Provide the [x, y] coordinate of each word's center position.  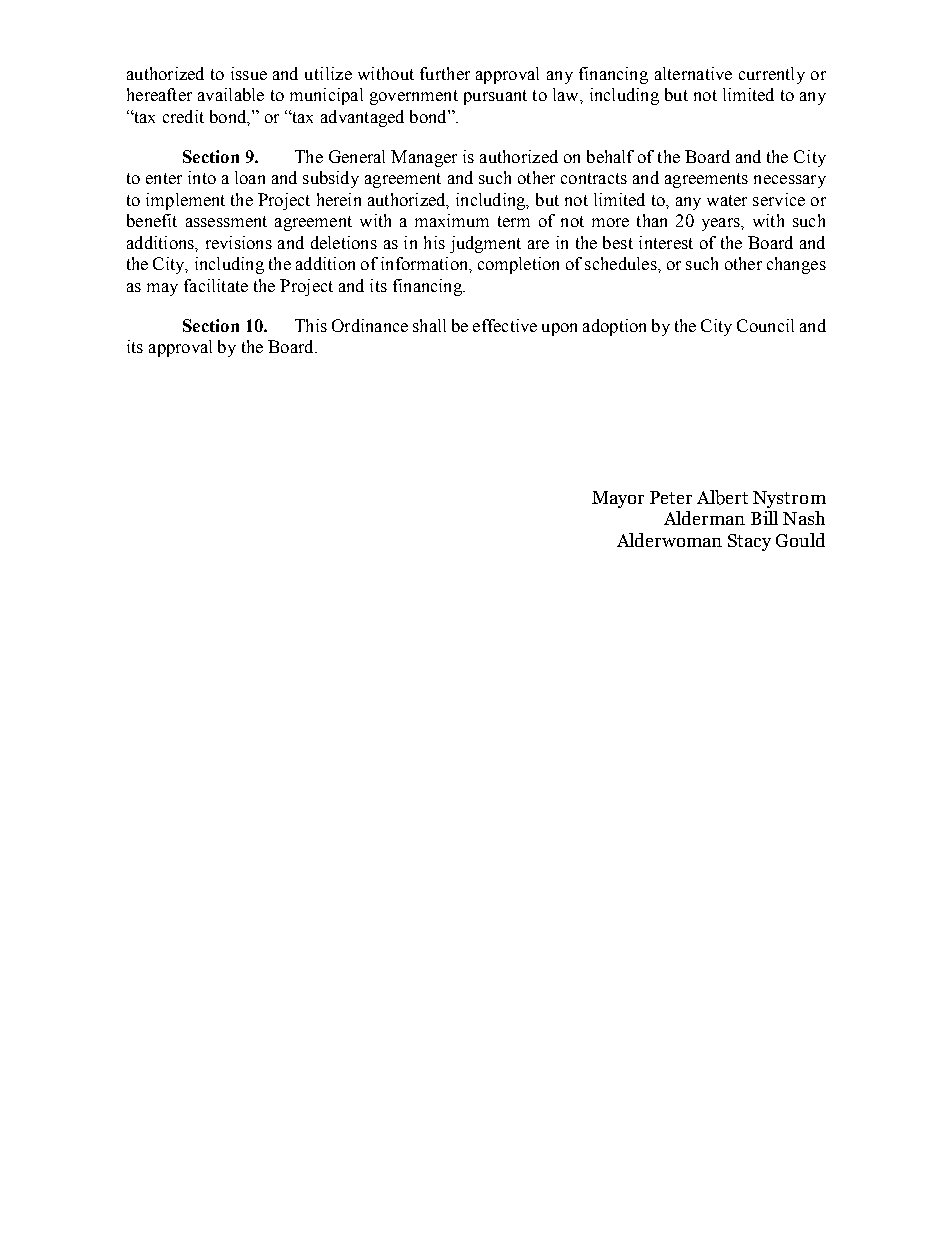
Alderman [704, 518]
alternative [693, 73]
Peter [671, 497]
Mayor [618, 499]
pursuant [495, 97]
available [231, 94]
